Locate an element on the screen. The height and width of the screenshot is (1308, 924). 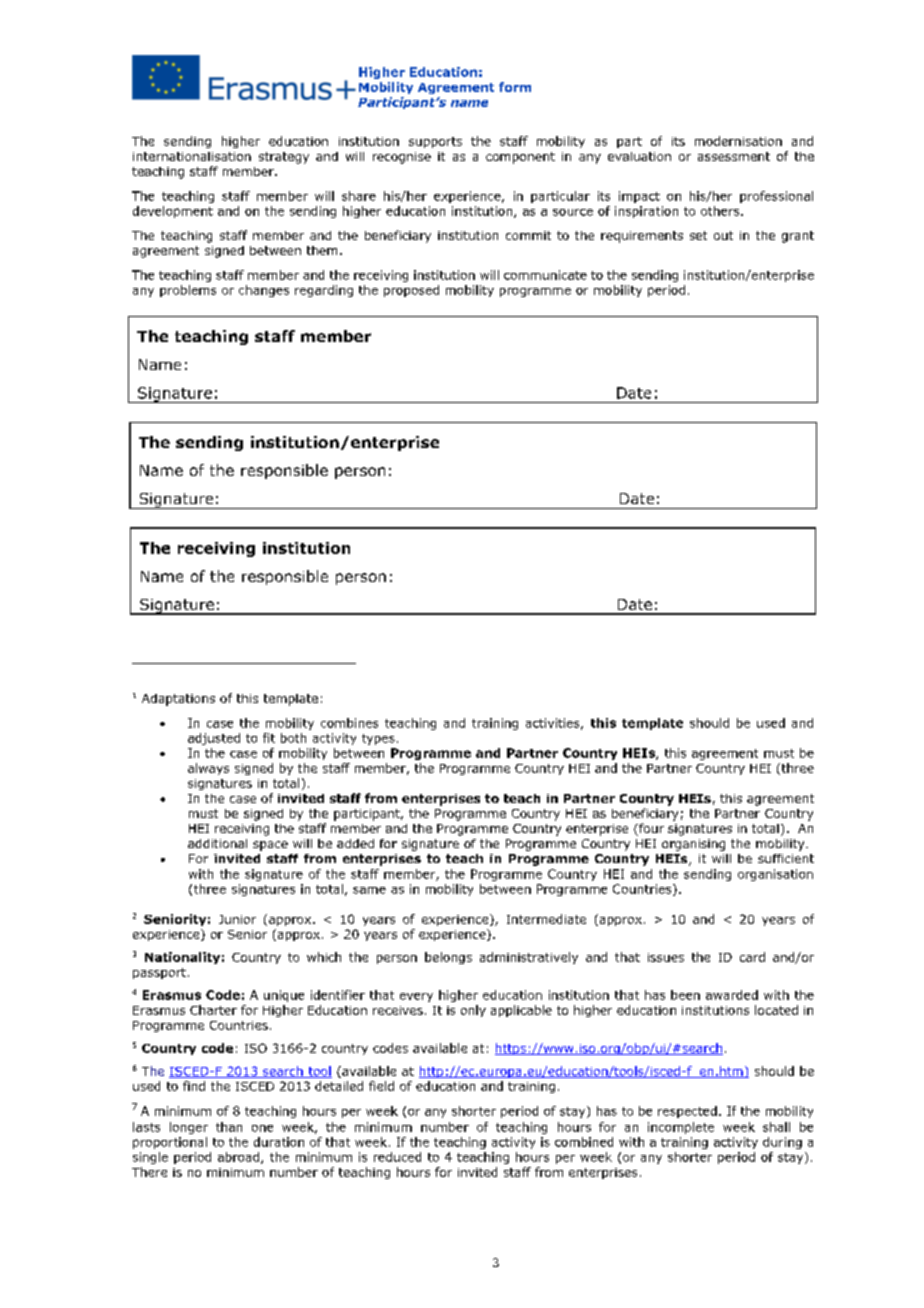
internationalisation is located at coordinates (192, 156).
